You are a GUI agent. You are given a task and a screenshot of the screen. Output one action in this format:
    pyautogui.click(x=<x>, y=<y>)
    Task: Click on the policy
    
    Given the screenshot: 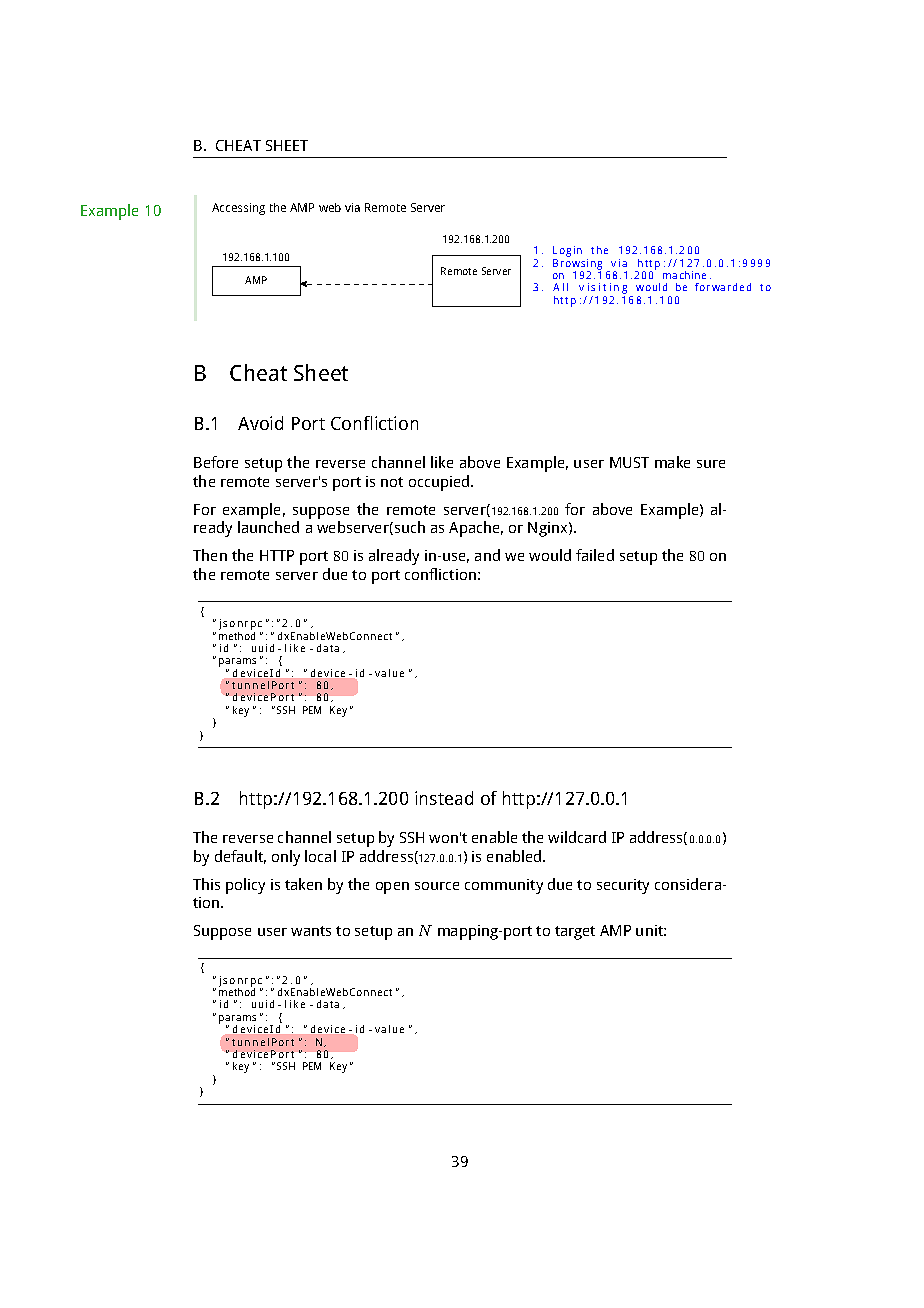 What is the action you would take?
    pyautogui.click(x=245, y=886)
